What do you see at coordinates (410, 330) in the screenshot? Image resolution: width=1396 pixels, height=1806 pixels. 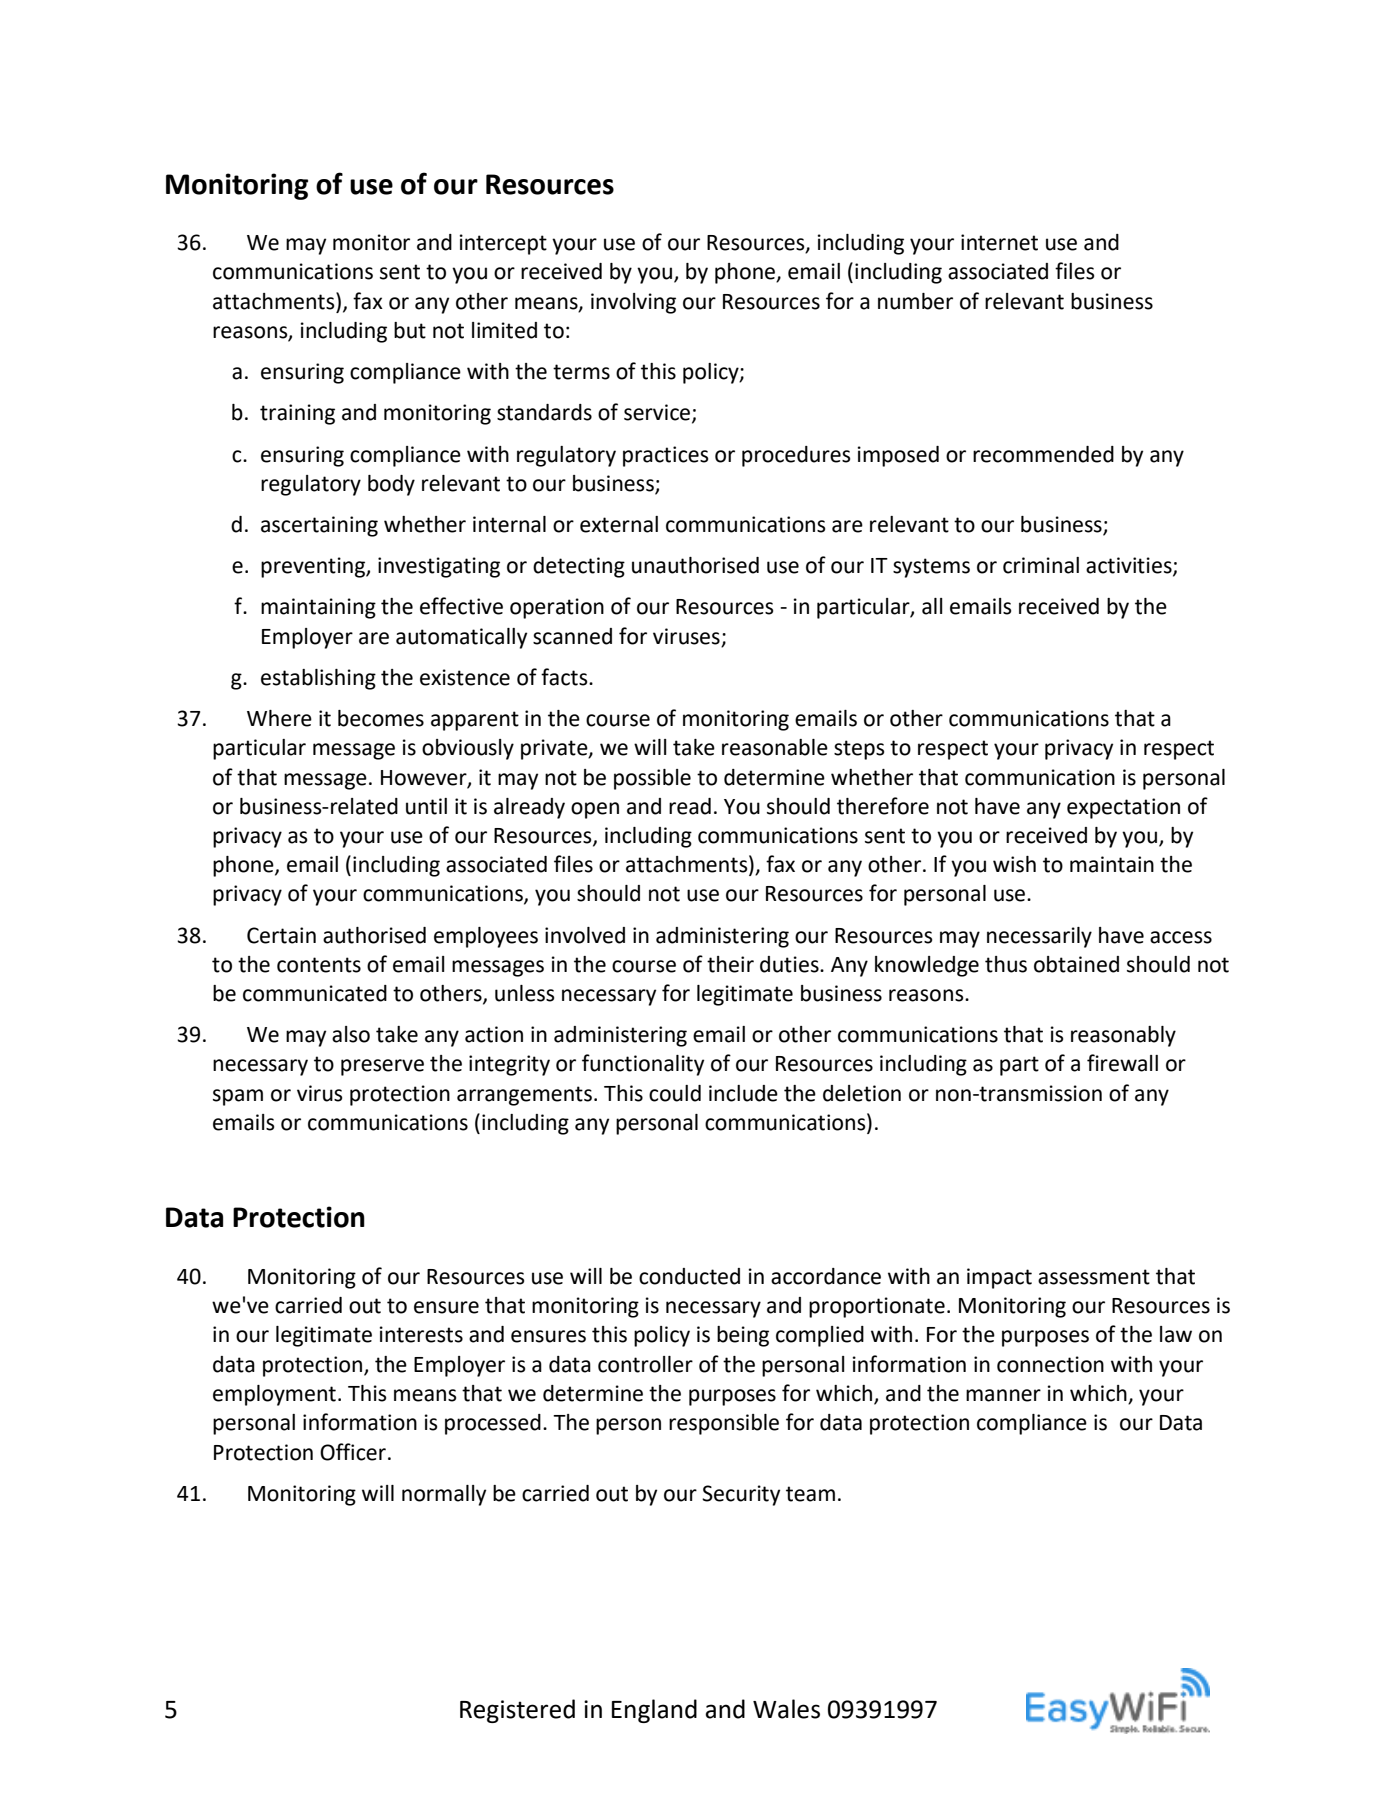 I see `but` at bounding box center [410, 330].
